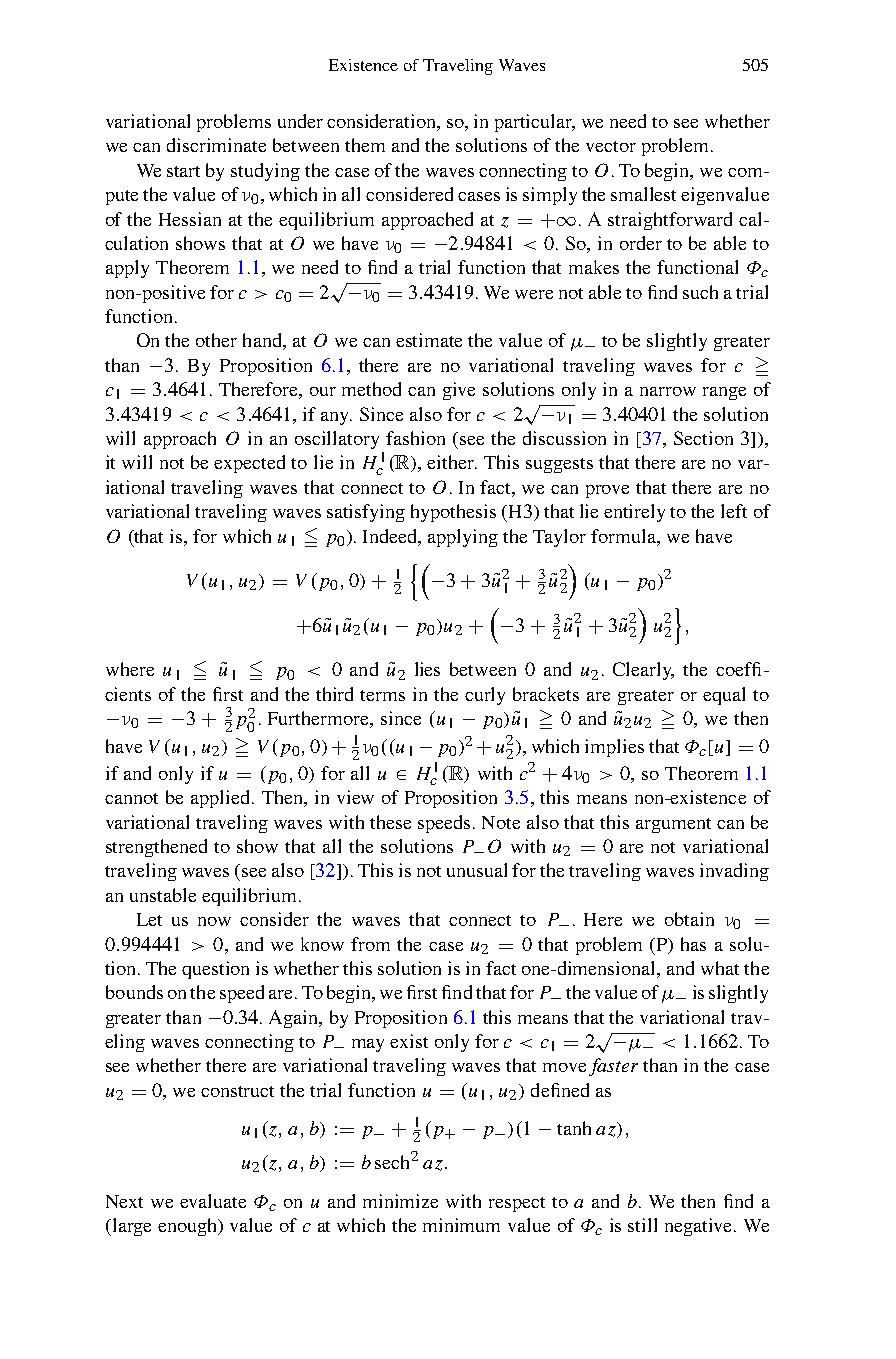 This screenshot has height=1359, width=896. Describe the element at coordinates (134, 992) in the screenshot. I see `bounds` at that location.
